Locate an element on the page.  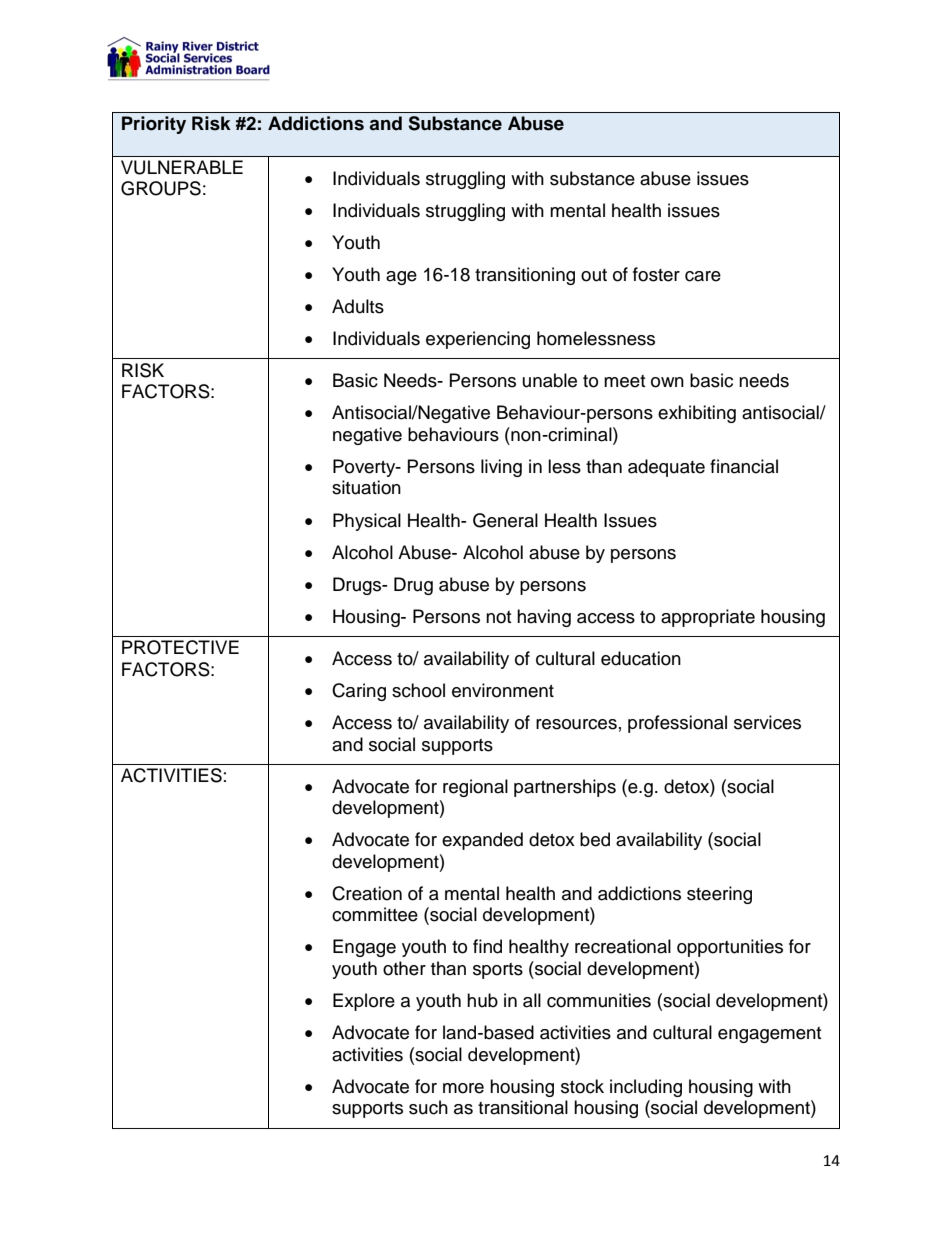
transitioning is located at coordinates (525, 276).
